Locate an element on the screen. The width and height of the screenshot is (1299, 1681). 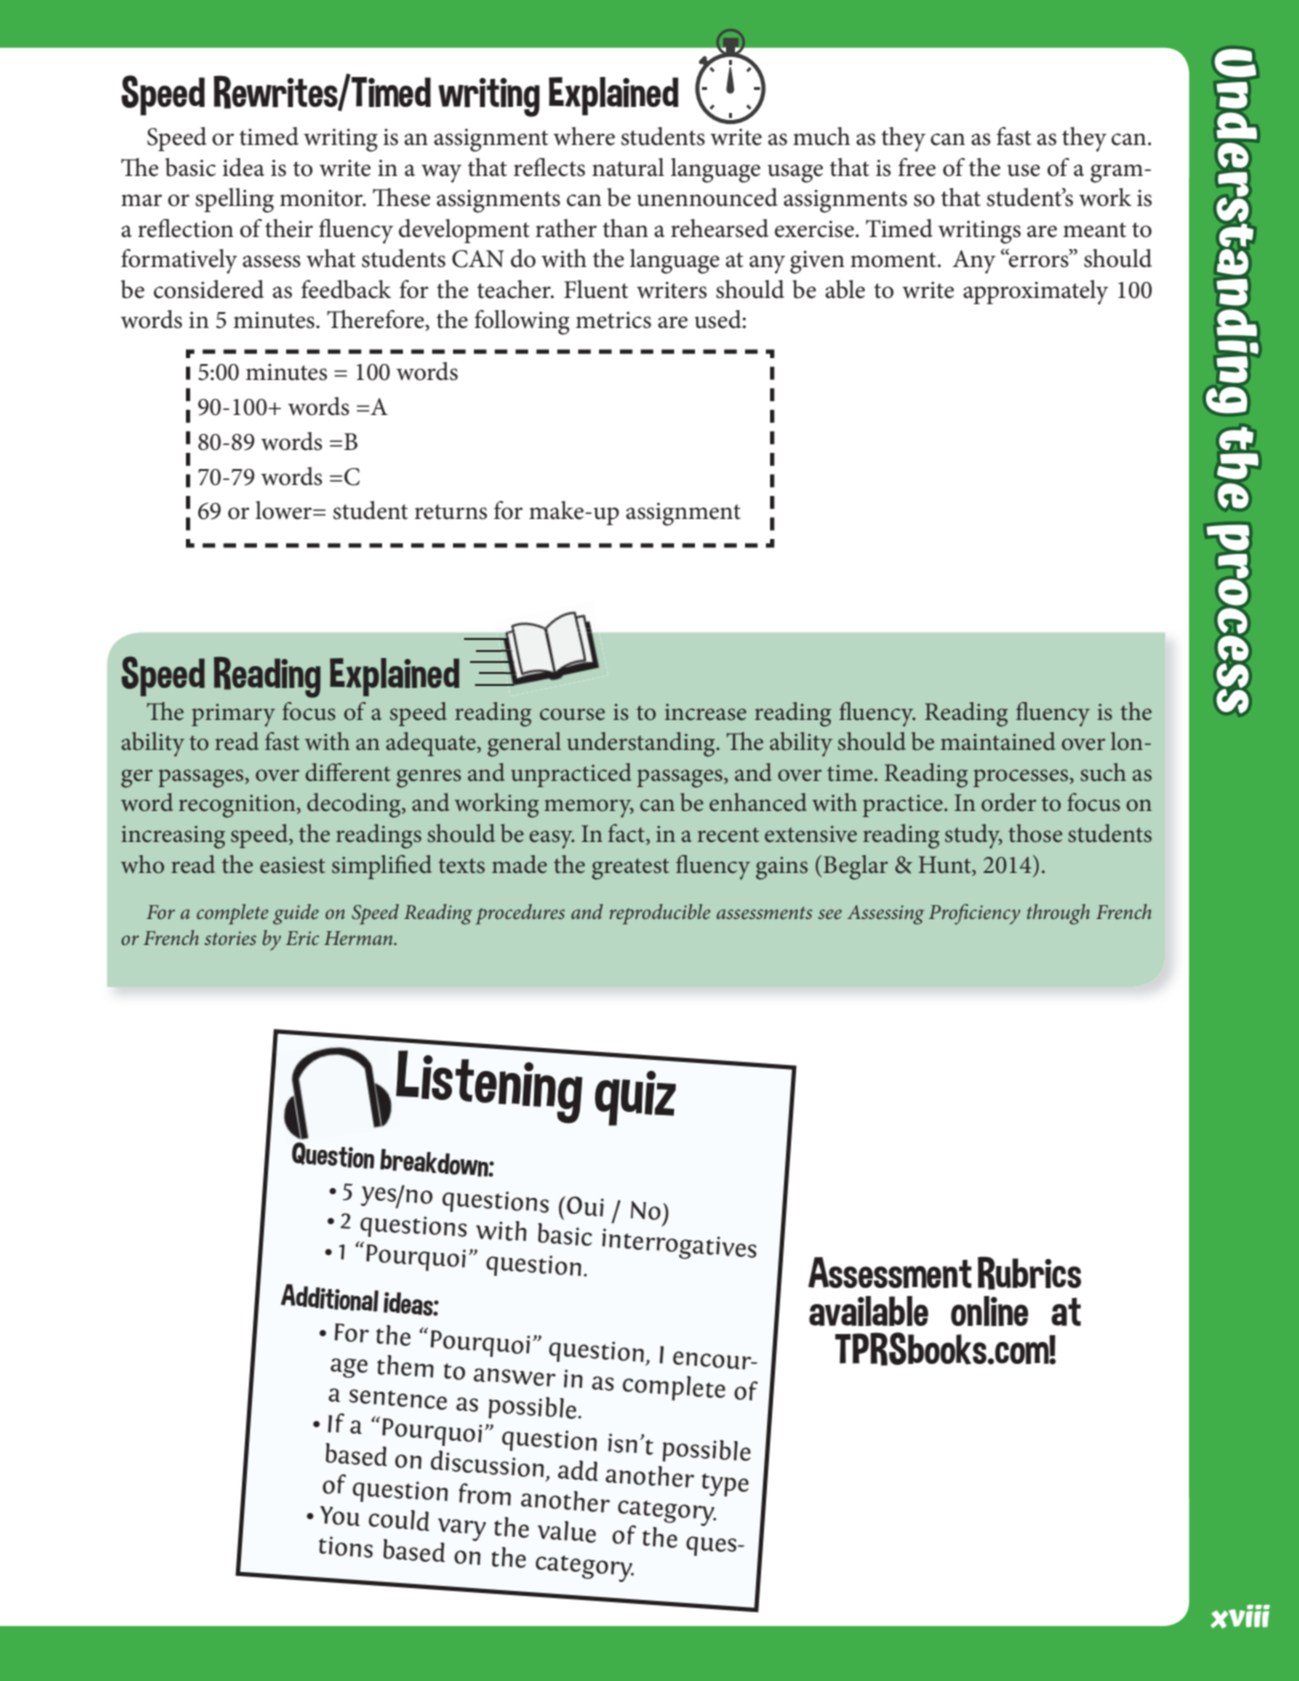
online is located at coordinates (989, 1311).
